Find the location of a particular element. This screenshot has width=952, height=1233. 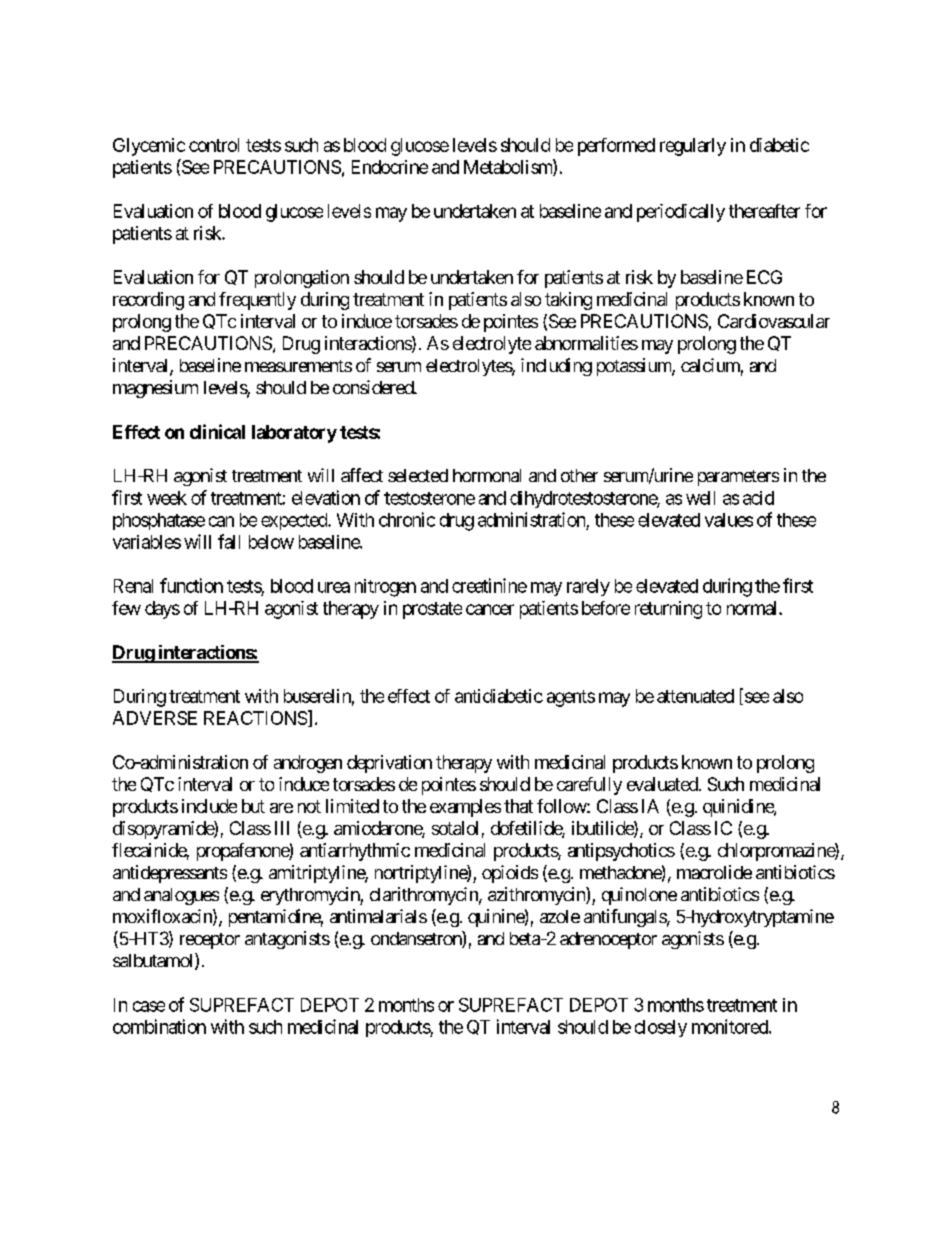

well is located at coordinates (700, 498).
